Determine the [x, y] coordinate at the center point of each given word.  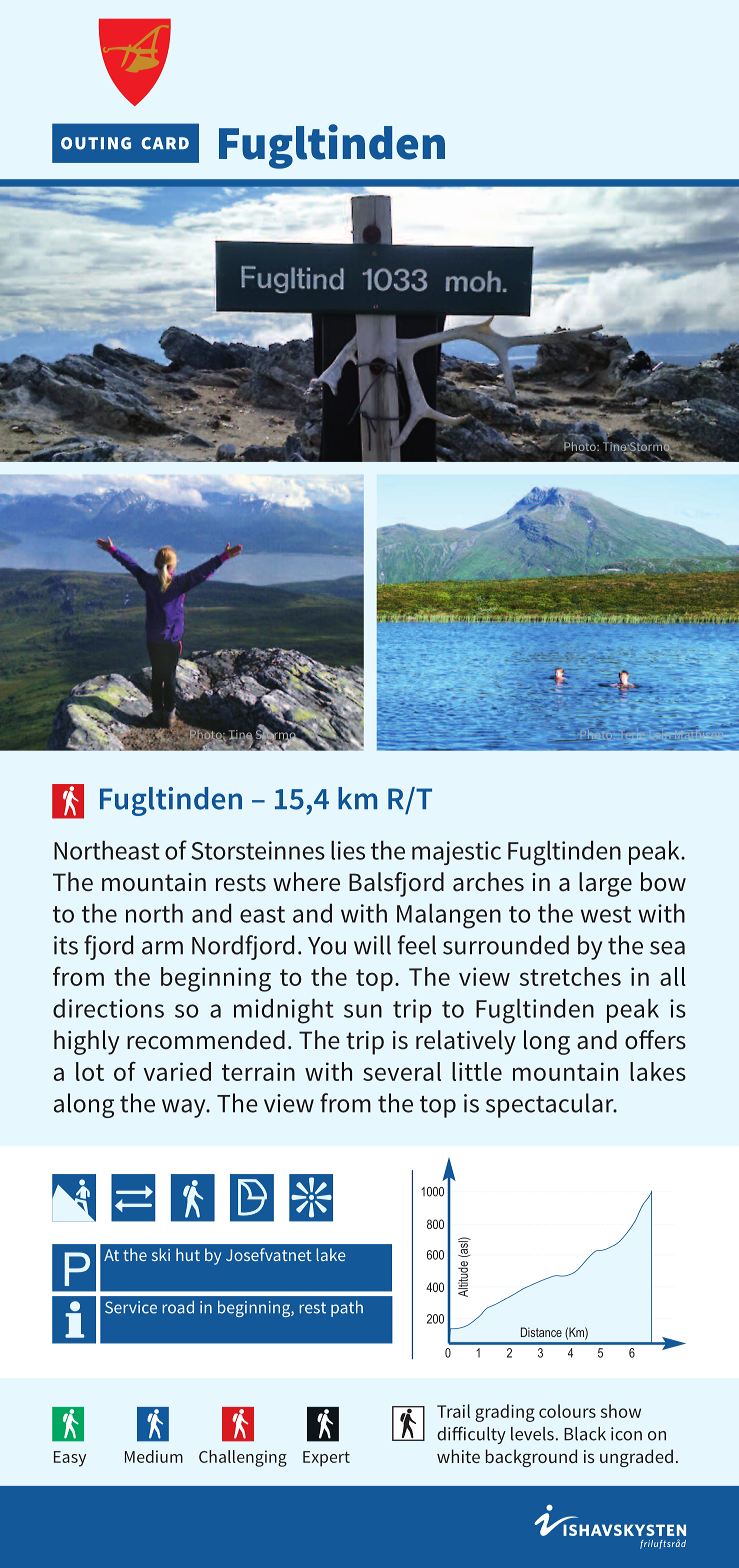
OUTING [96, 143]
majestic [456, 853]
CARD [165, 143]
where [306, 882]
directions [108, 1008]
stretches [570, 976]
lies [348, 850]
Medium [154, 1456]
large [605, 884]
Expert [326, 1459]
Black [585, 1434]
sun [363, 1011]
